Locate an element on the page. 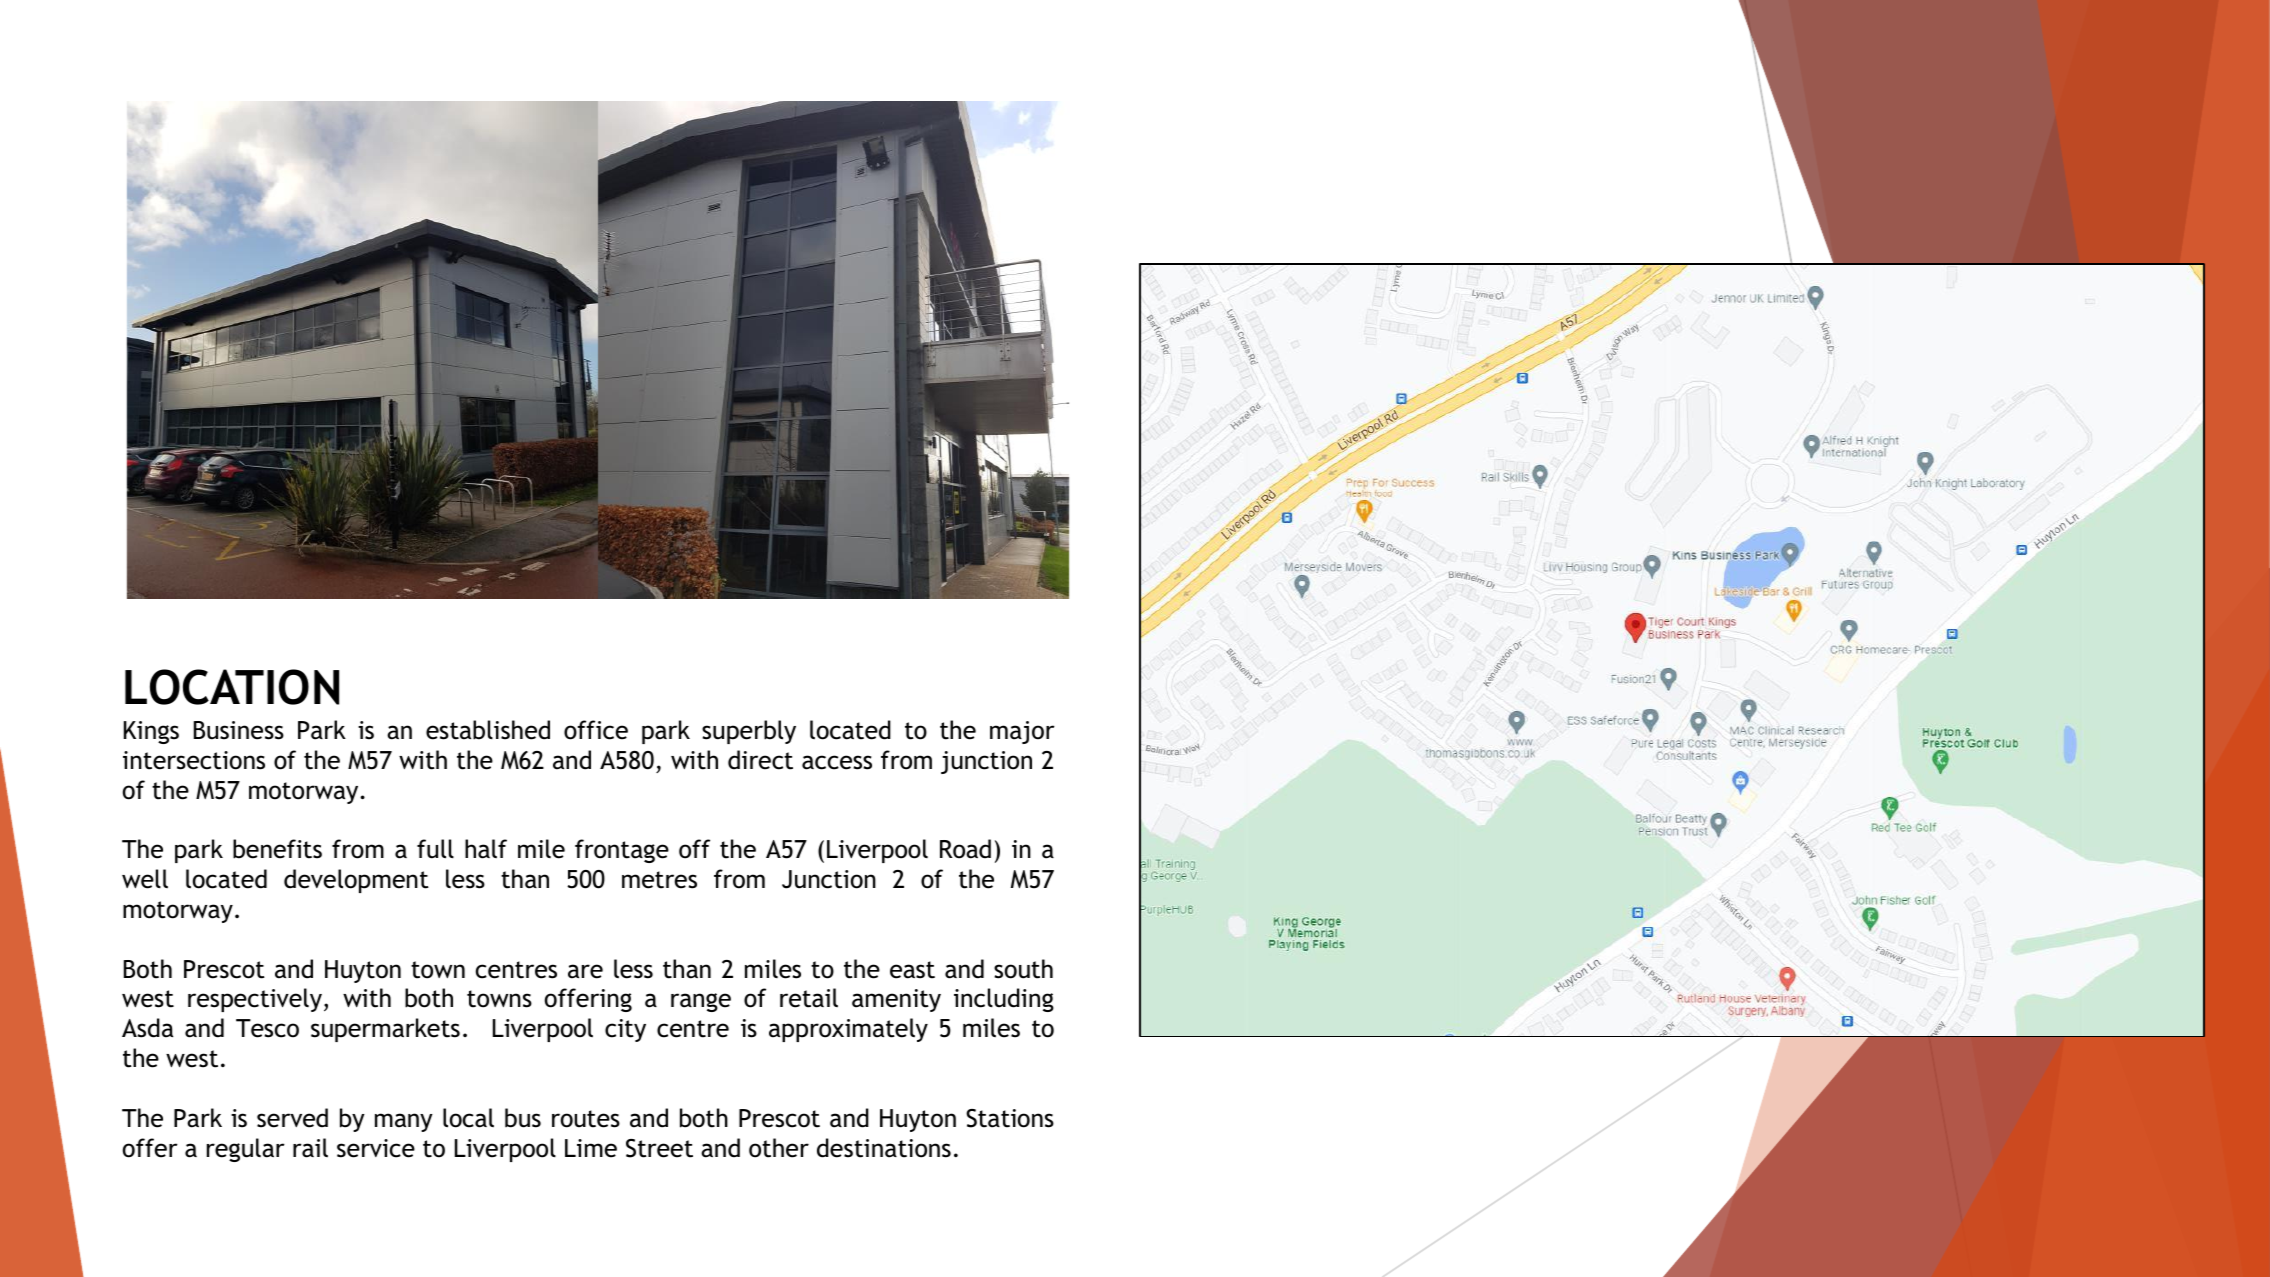 The height and width of the document is (1277, 2270). LOCATION is located at coordinates (232, 687).
